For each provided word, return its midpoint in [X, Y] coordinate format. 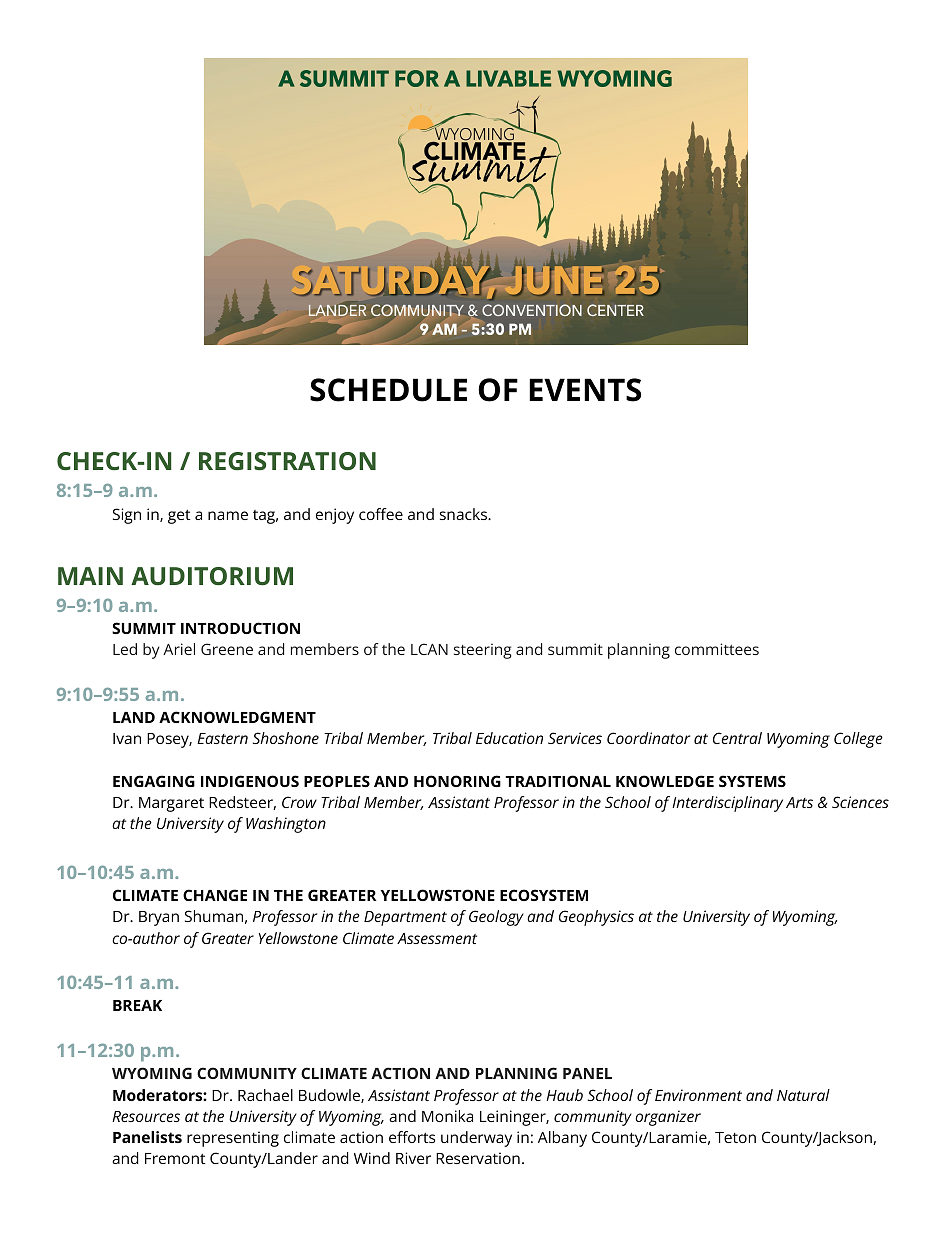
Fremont [175, 1158]
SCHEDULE [388, 390]
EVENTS [585, 390]
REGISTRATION [287, 461]
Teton [735, 1137]
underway [476, 1139]
